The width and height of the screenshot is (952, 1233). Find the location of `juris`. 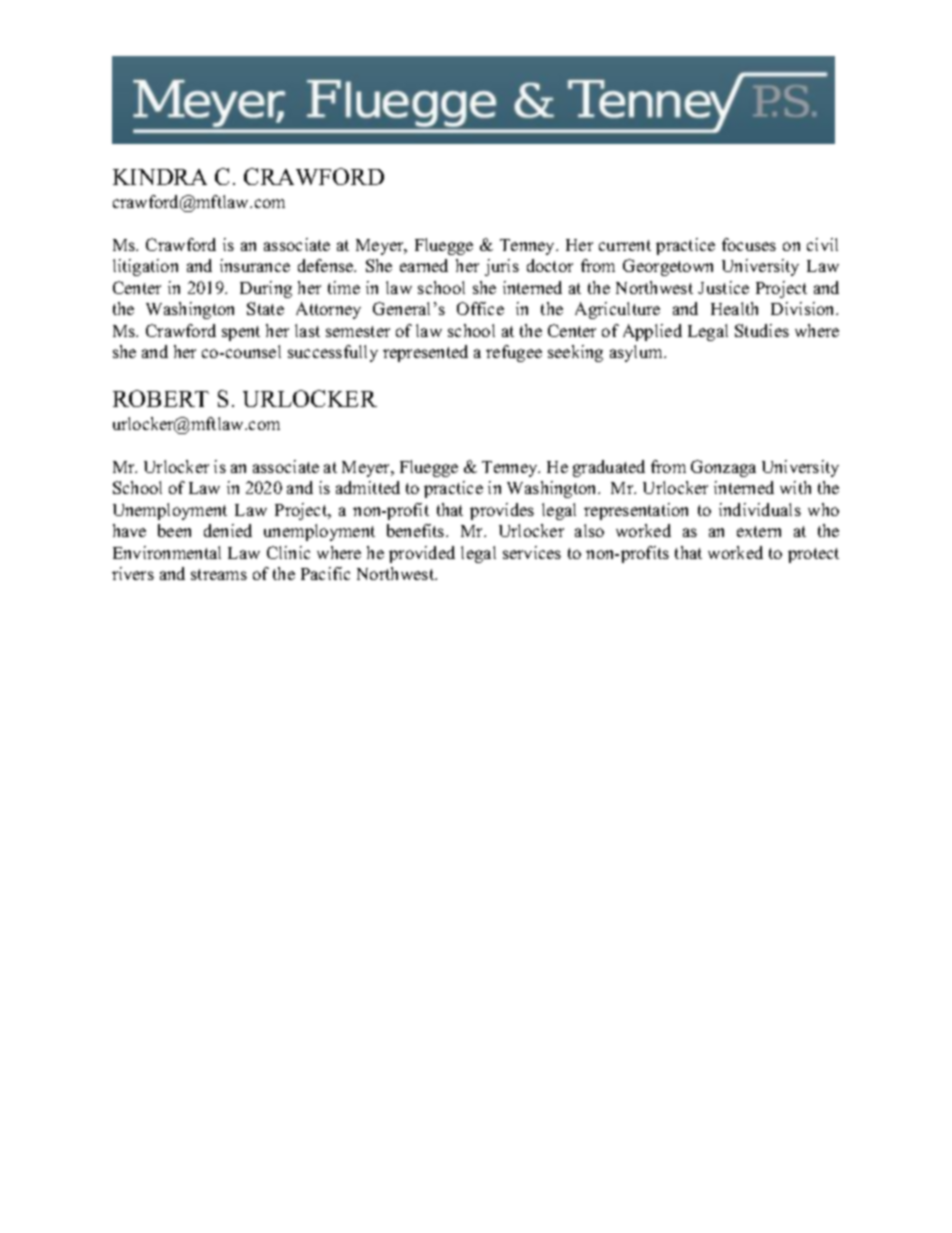

juris is located at coordinates (502, 267).
